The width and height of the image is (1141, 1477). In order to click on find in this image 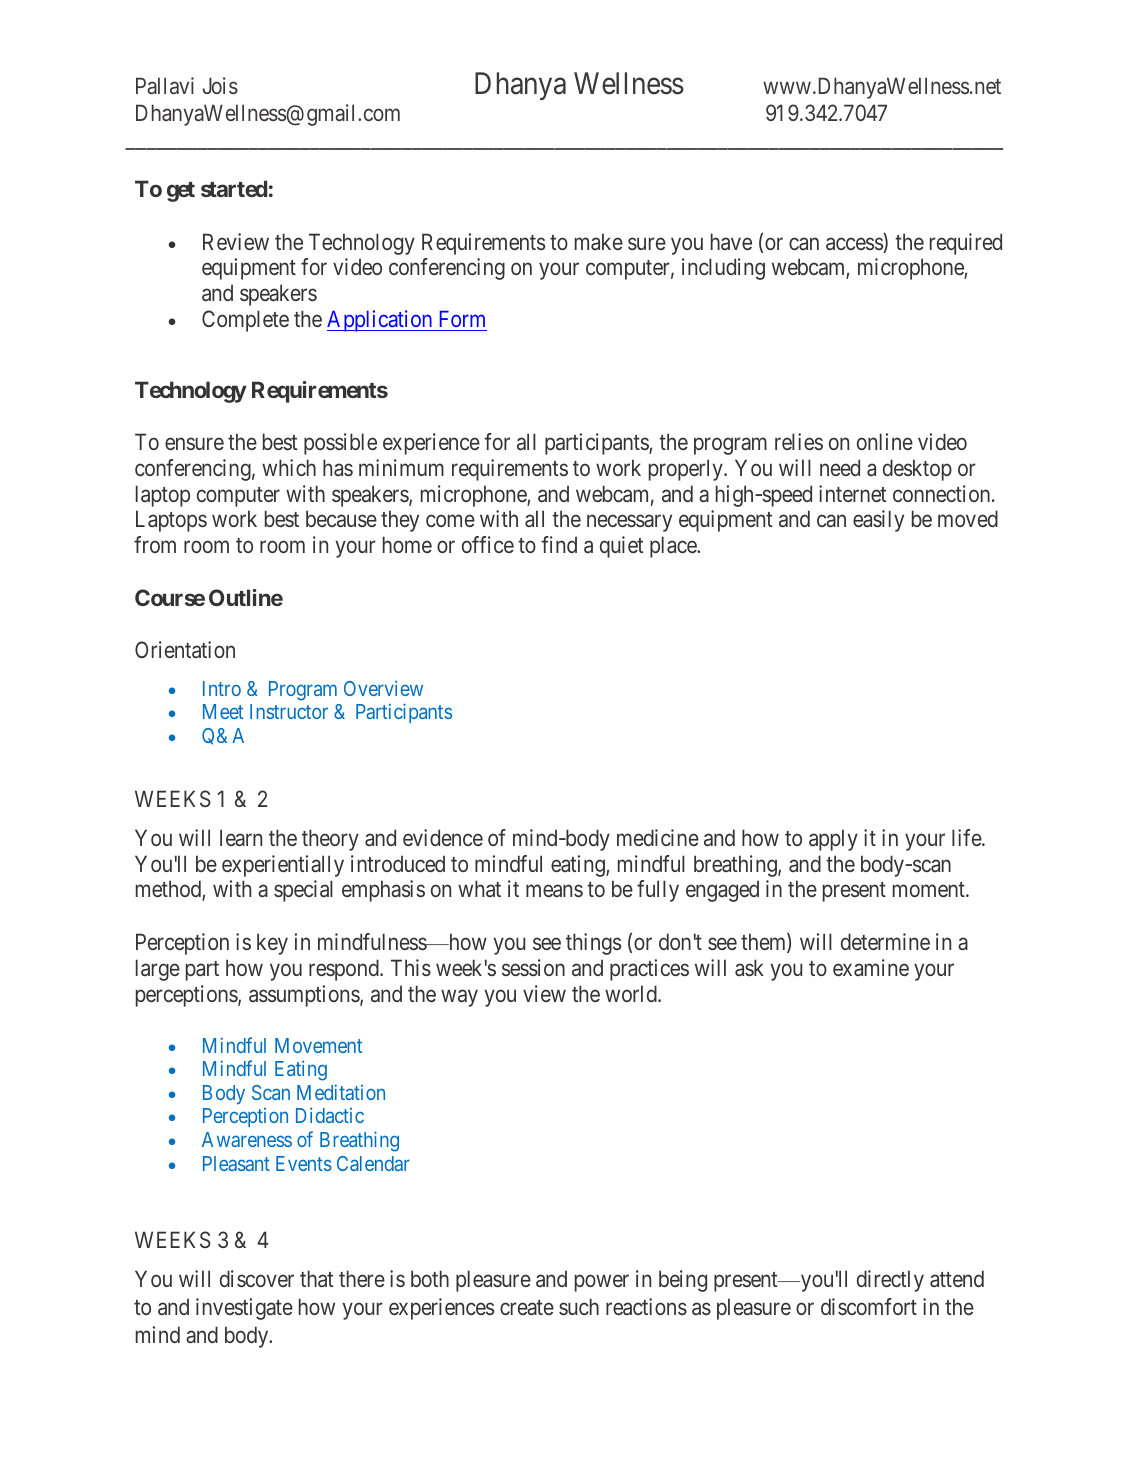, I will do `click(559, 544)`.
